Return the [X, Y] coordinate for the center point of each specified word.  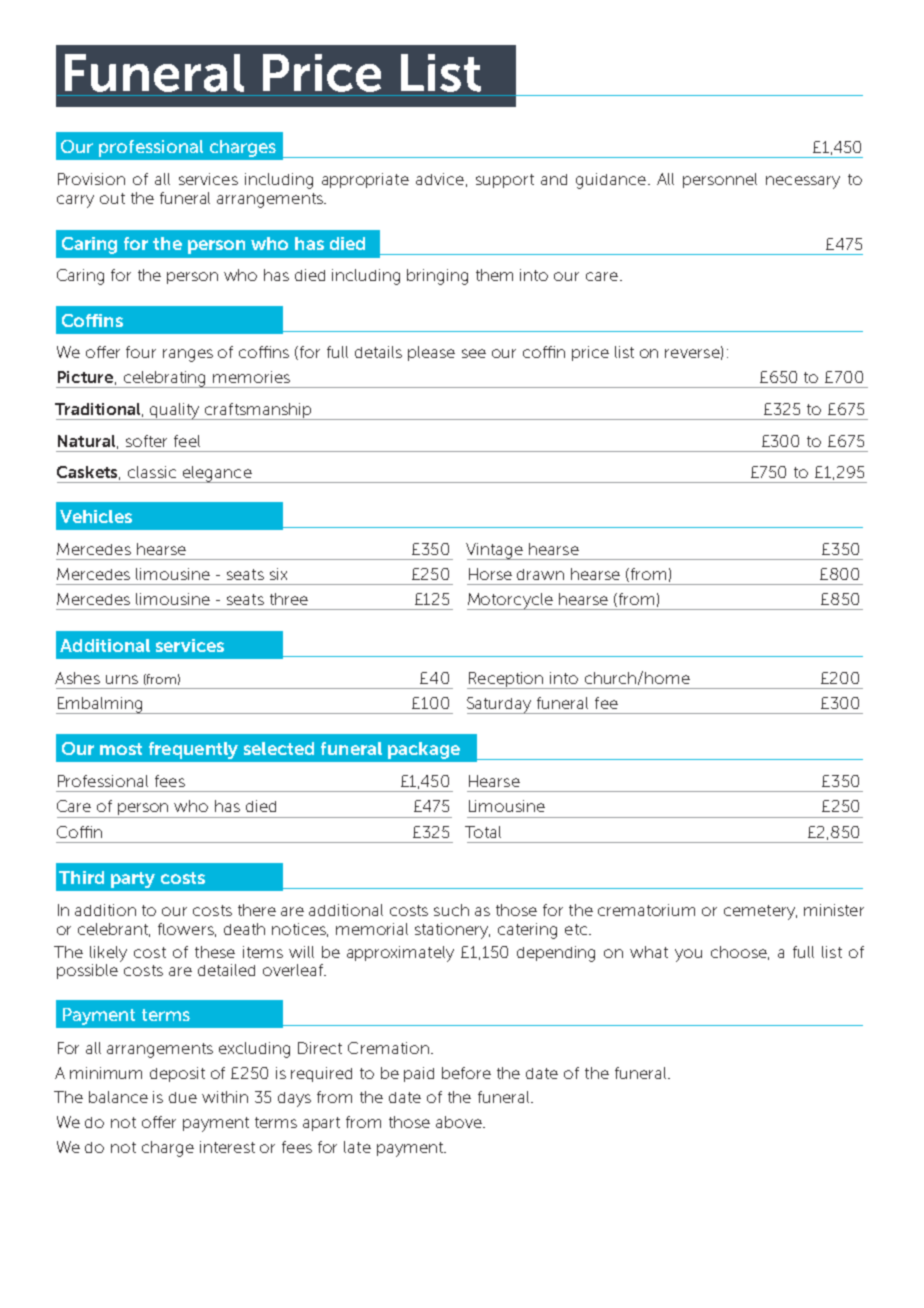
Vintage [495, 551]
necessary [803, 182]
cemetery [760, 912]
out [112, 198]
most [121, 749]
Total [483, 832]
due [183, 1097]
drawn [540, 574]
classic [152, 472]
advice [440, 179]
